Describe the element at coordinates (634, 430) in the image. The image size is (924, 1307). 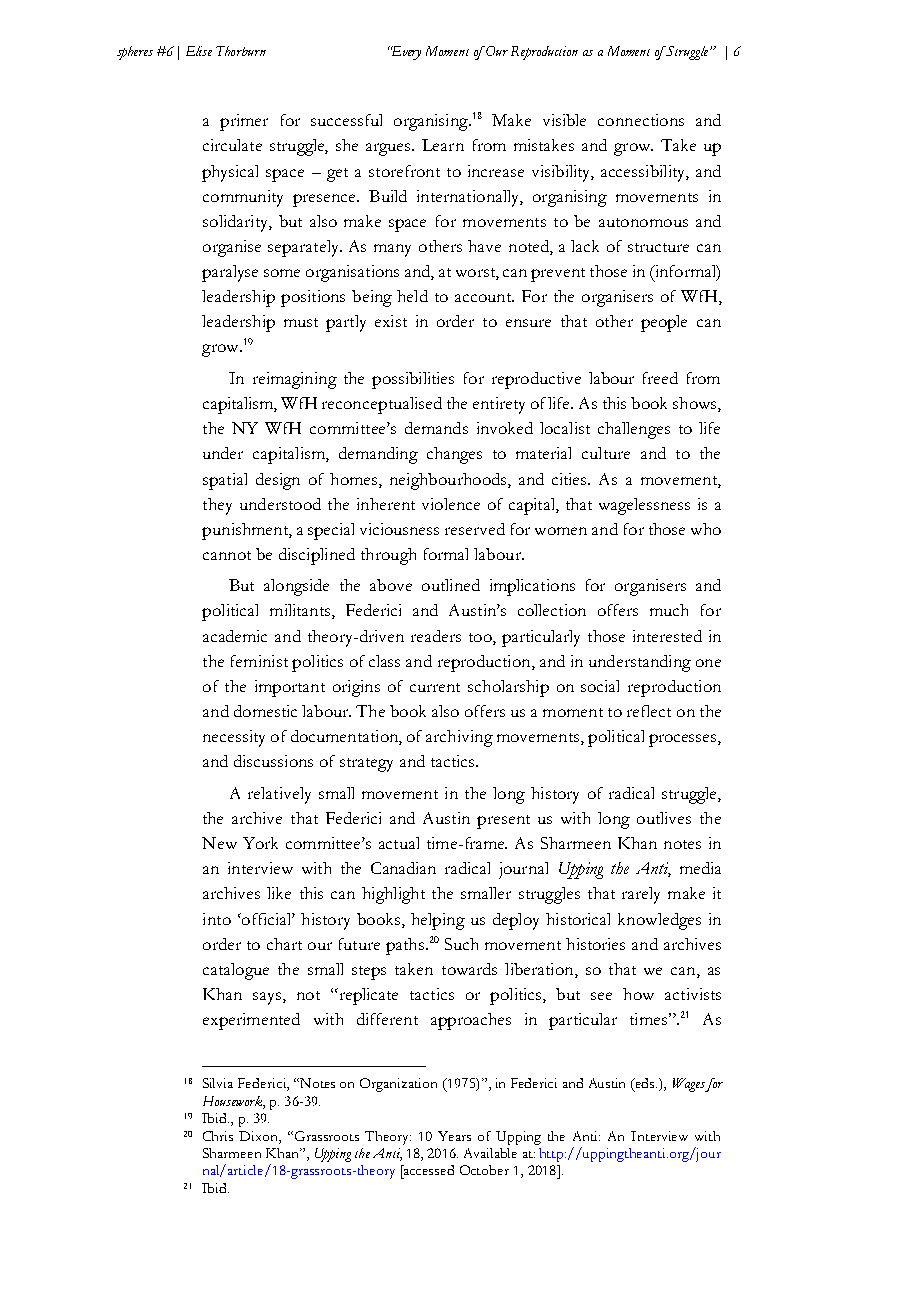
I see `challenges` at that location.
